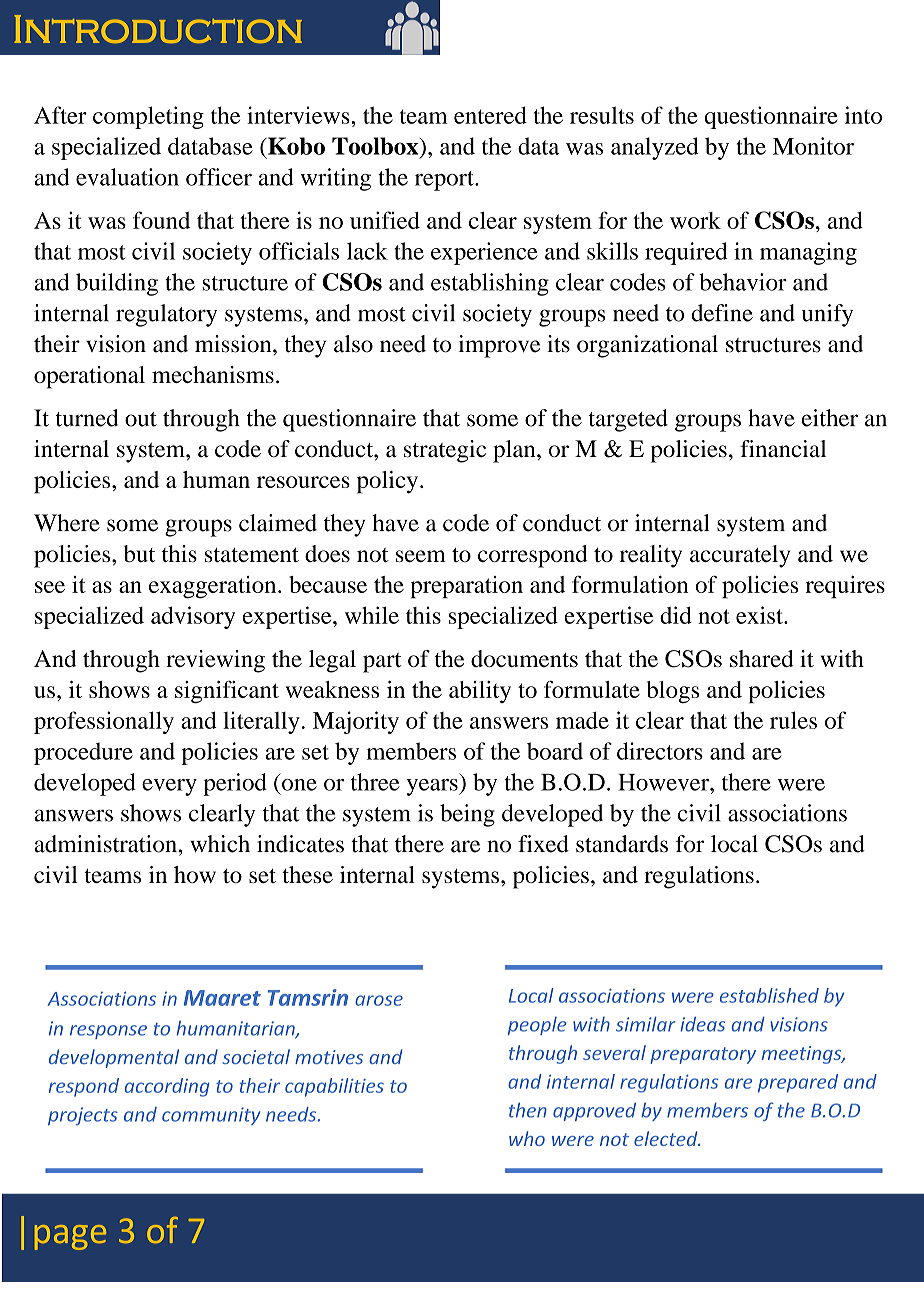 The height and width of the screenshot is (1308, 924). What do you see at coordinates (433, 787) in the screenshot?
I see `years` at bounding box center [433, 787].
